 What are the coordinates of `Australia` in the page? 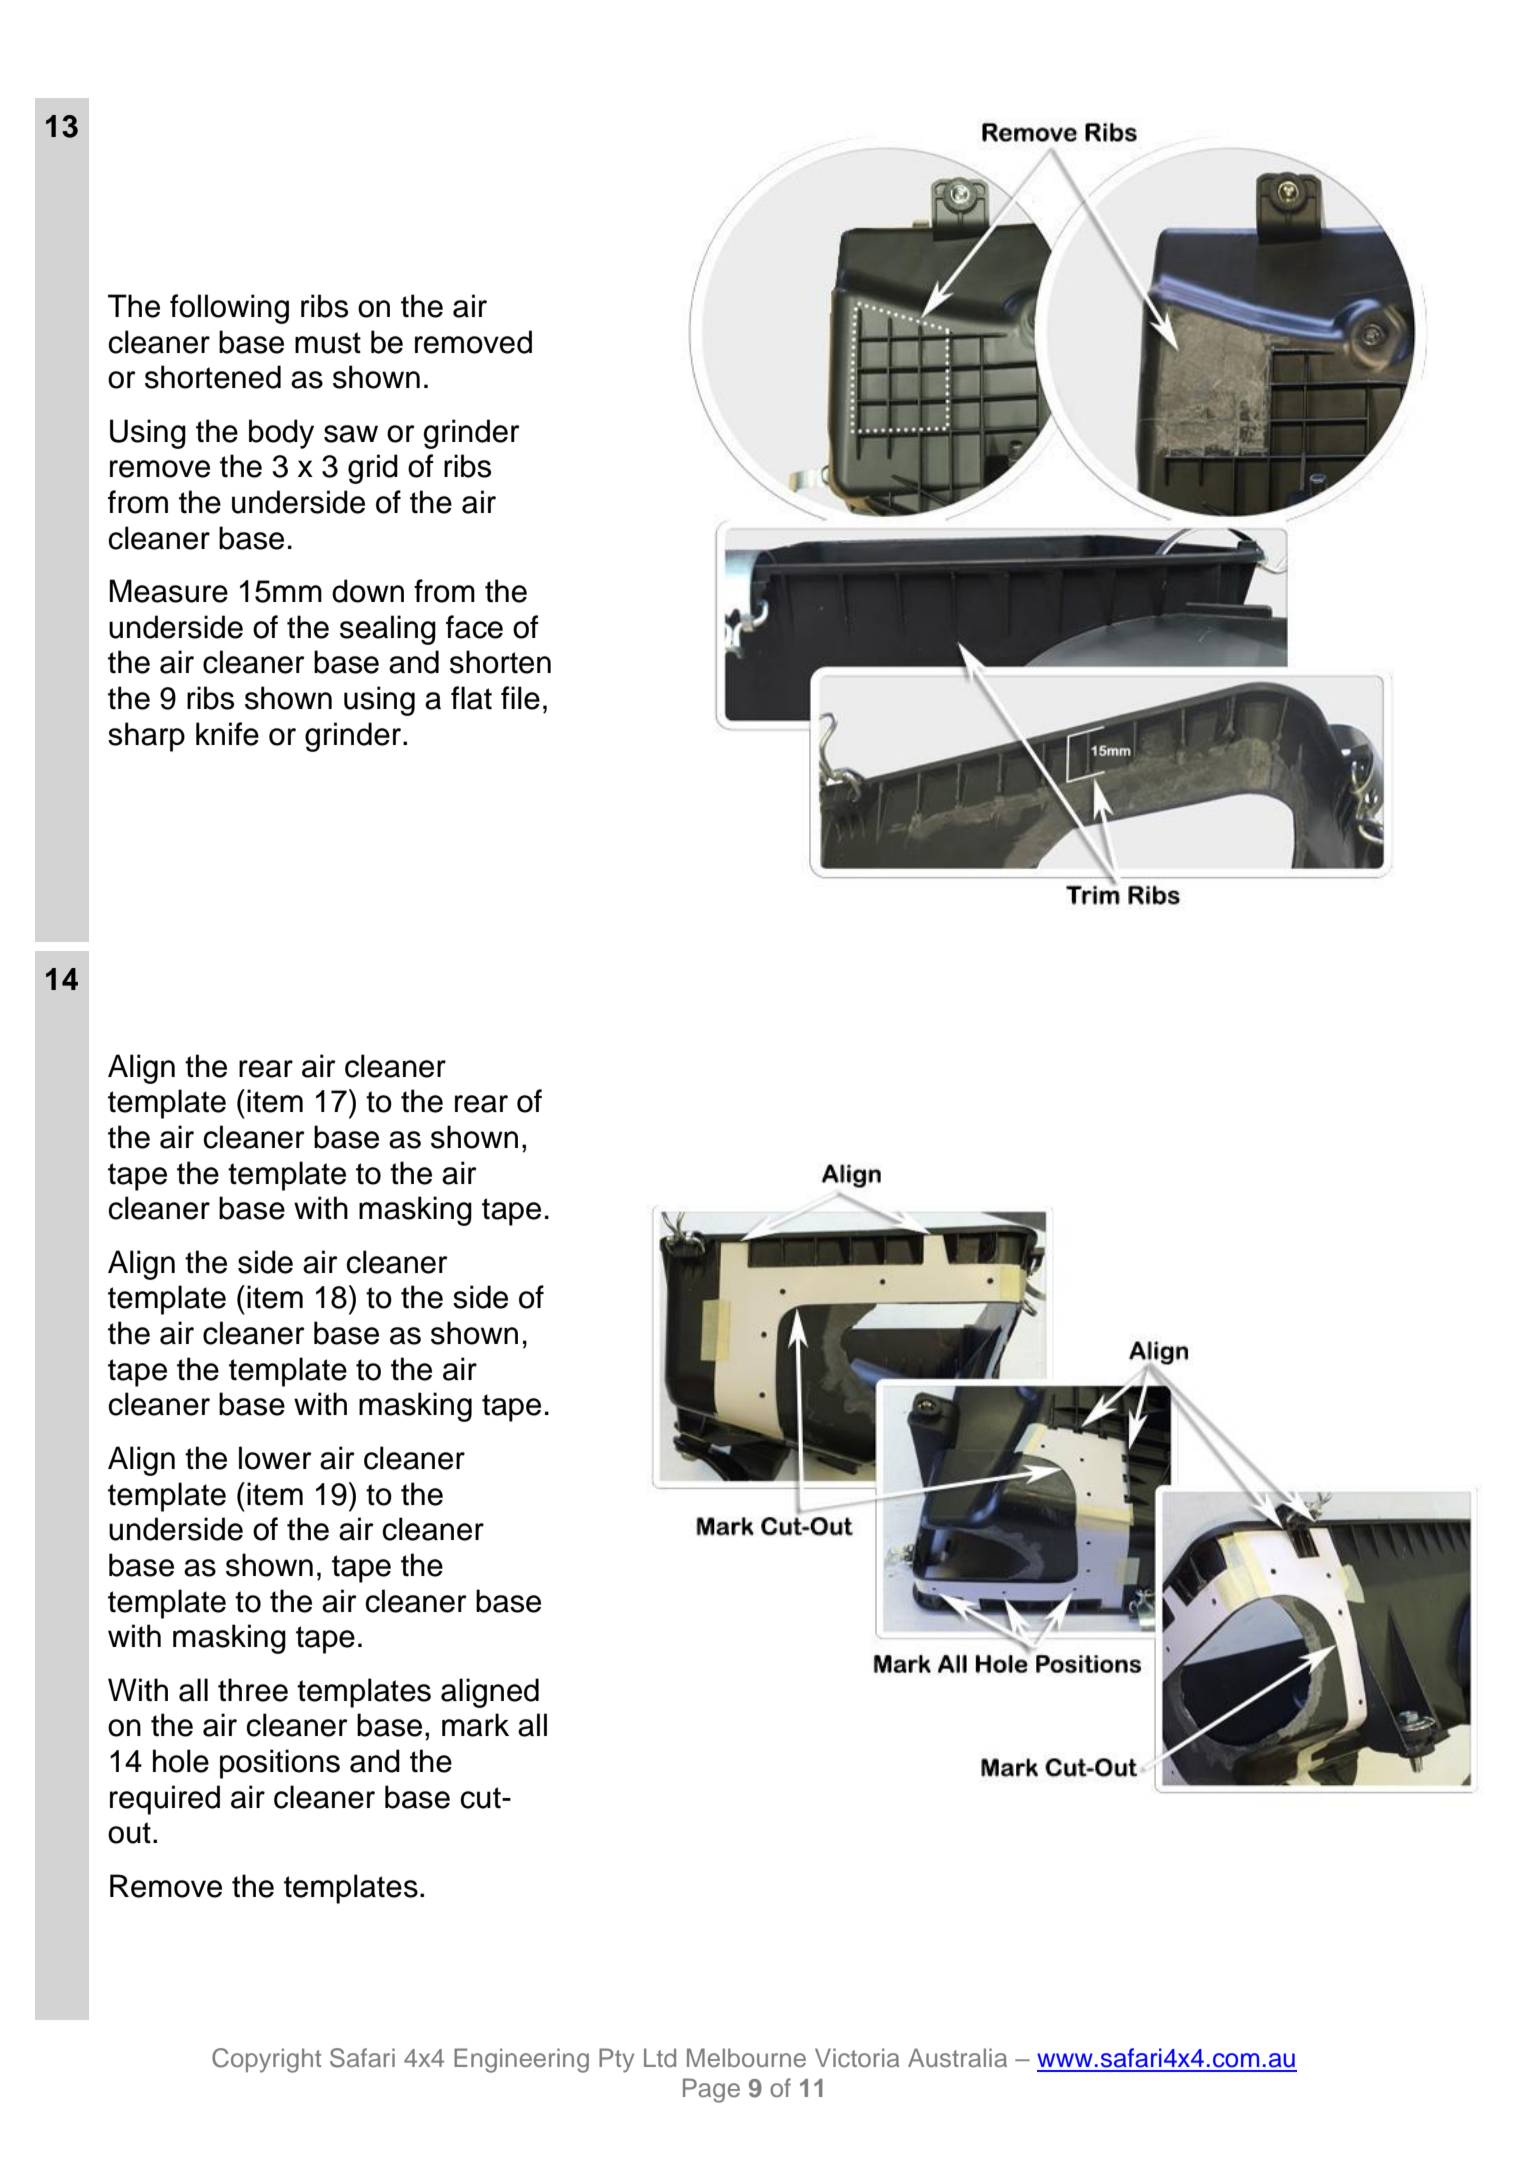 It's located at (957, 2058).
